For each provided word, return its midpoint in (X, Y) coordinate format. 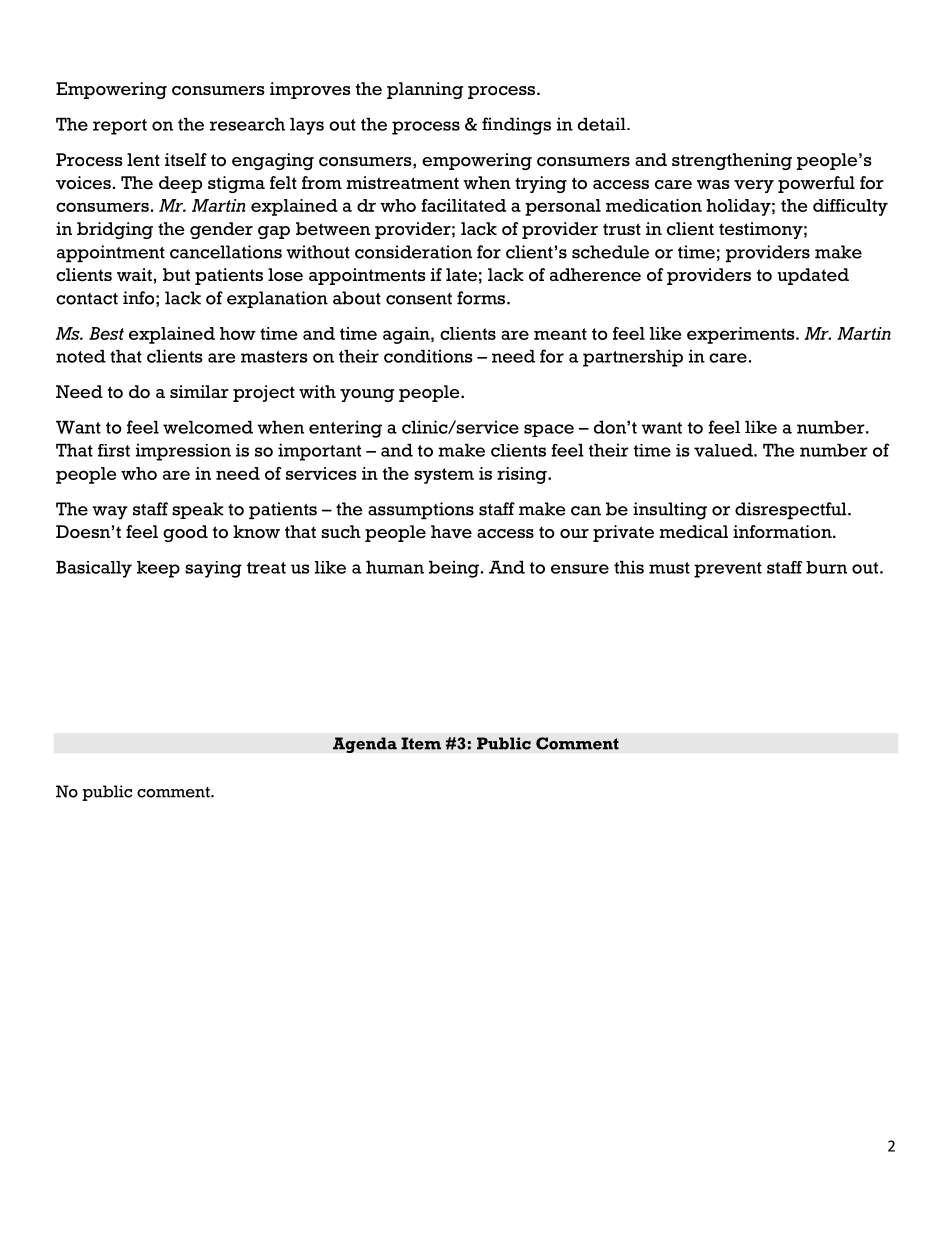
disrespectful (792, 511)
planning (425, 90)
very (754, 186)
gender (221, 230)
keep (158, 569)
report (120, 127)
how (238, 333)
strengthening (732, 161)
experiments (742, 335)
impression (183, 452)
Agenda (365, 745)
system (444, 476)
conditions (428, 356)
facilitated (463, 205)
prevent (728, 570)
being (454, 569)
